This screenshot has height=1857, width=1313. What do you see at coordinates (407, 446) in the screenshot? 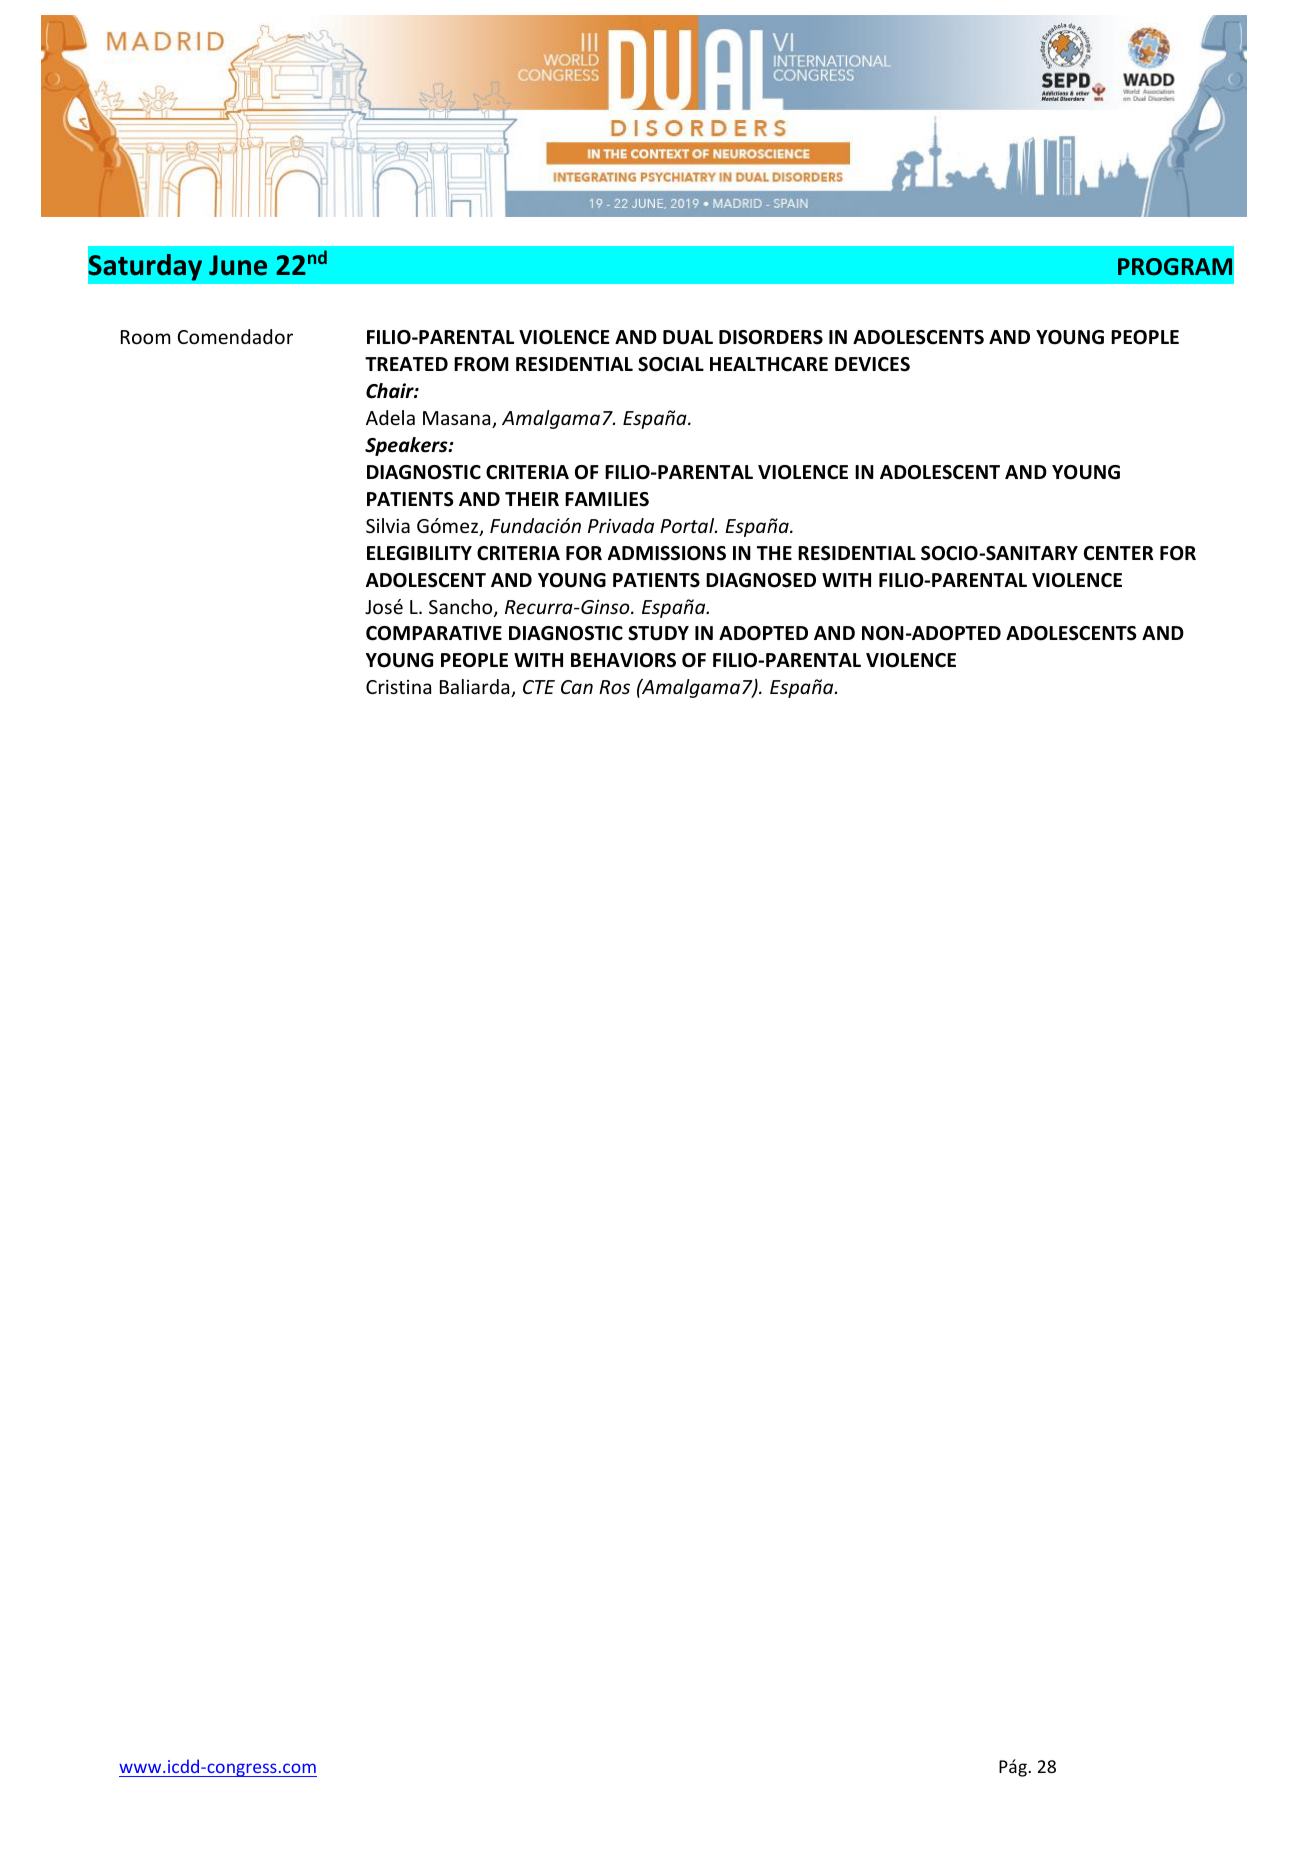
I see `Speakers` at bounding box center [407, 446].
